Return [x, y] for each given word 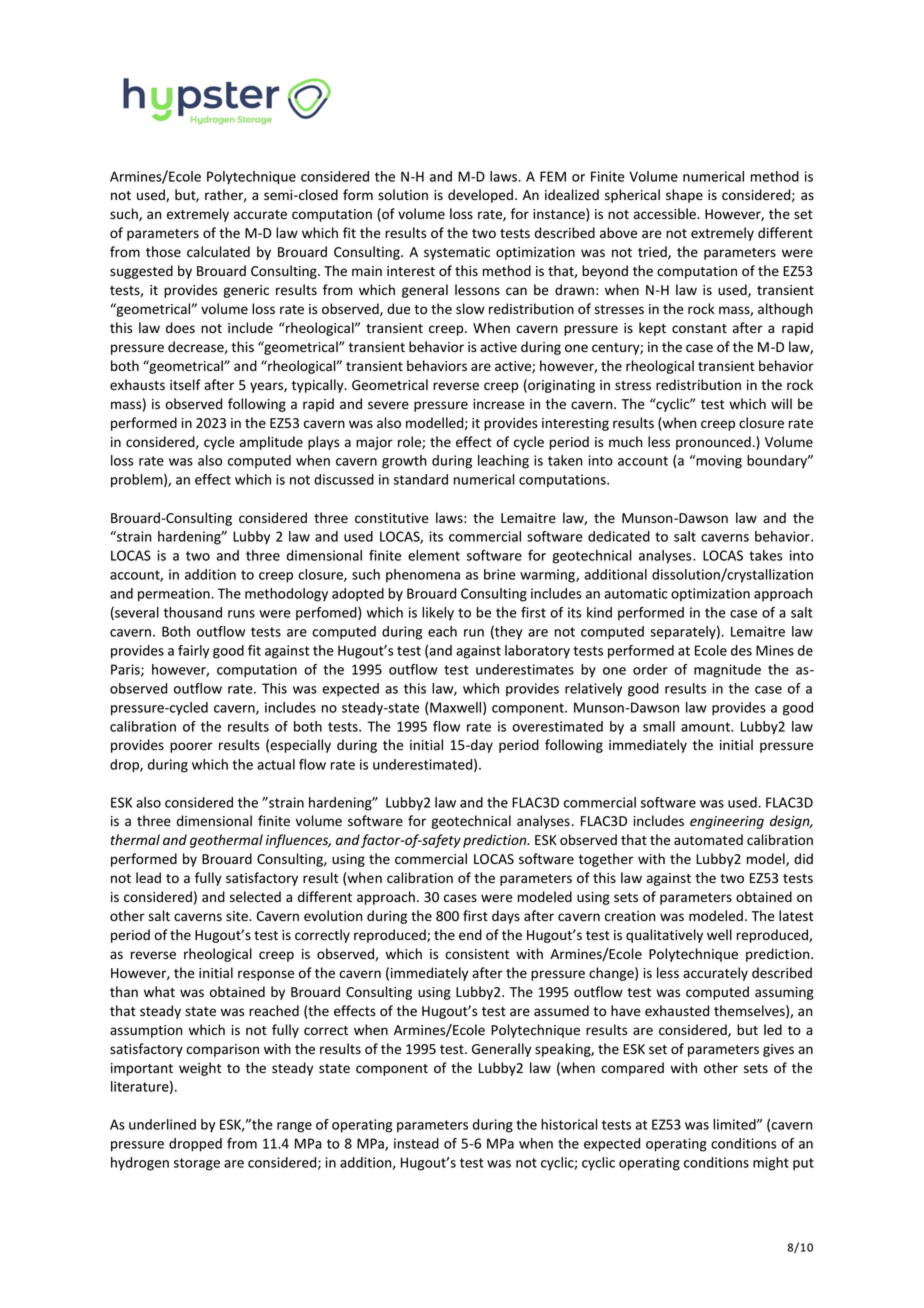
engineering [727, 822]
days [506, 917]
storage [197, 1164]
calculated [218, 251]
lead [148, 877]
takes [766, 555]
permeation [175, 595]
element [434, 555]
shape [684, 196]
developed [480, 196]
